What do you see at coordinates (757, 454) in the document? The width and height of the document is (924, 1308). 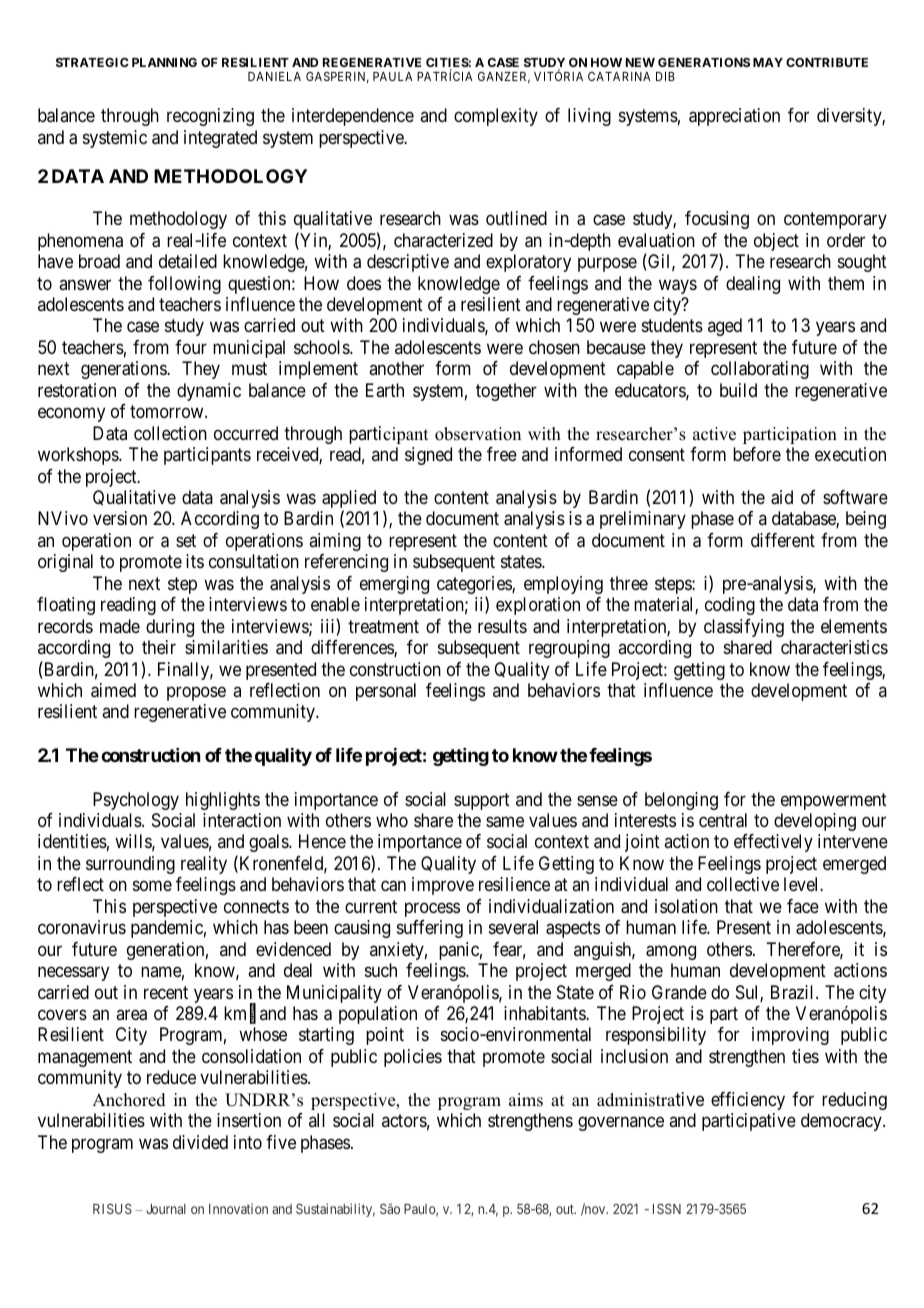 I see `before` at bounding box center [757, 454].
